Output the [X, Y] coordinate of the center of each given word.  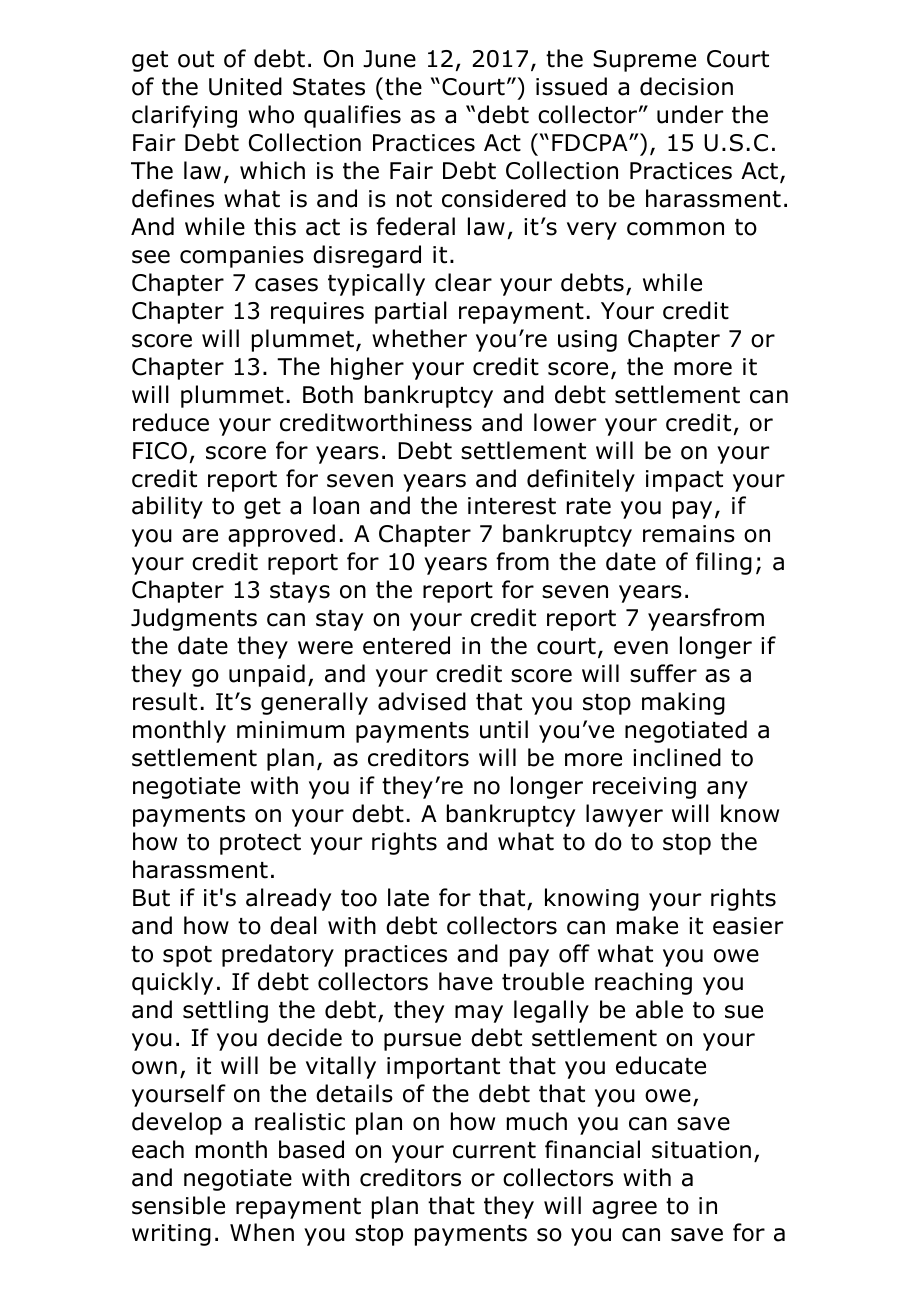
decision [686, 86]
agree [624, 1210]
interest [512, 506]
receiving [644, 788]
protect [260, 844]
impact [684, 481]
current [494, 1150]
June [389, 59]
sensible [178, 1205]
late [408, 897]
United [245, 86]
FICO [160, 451]
